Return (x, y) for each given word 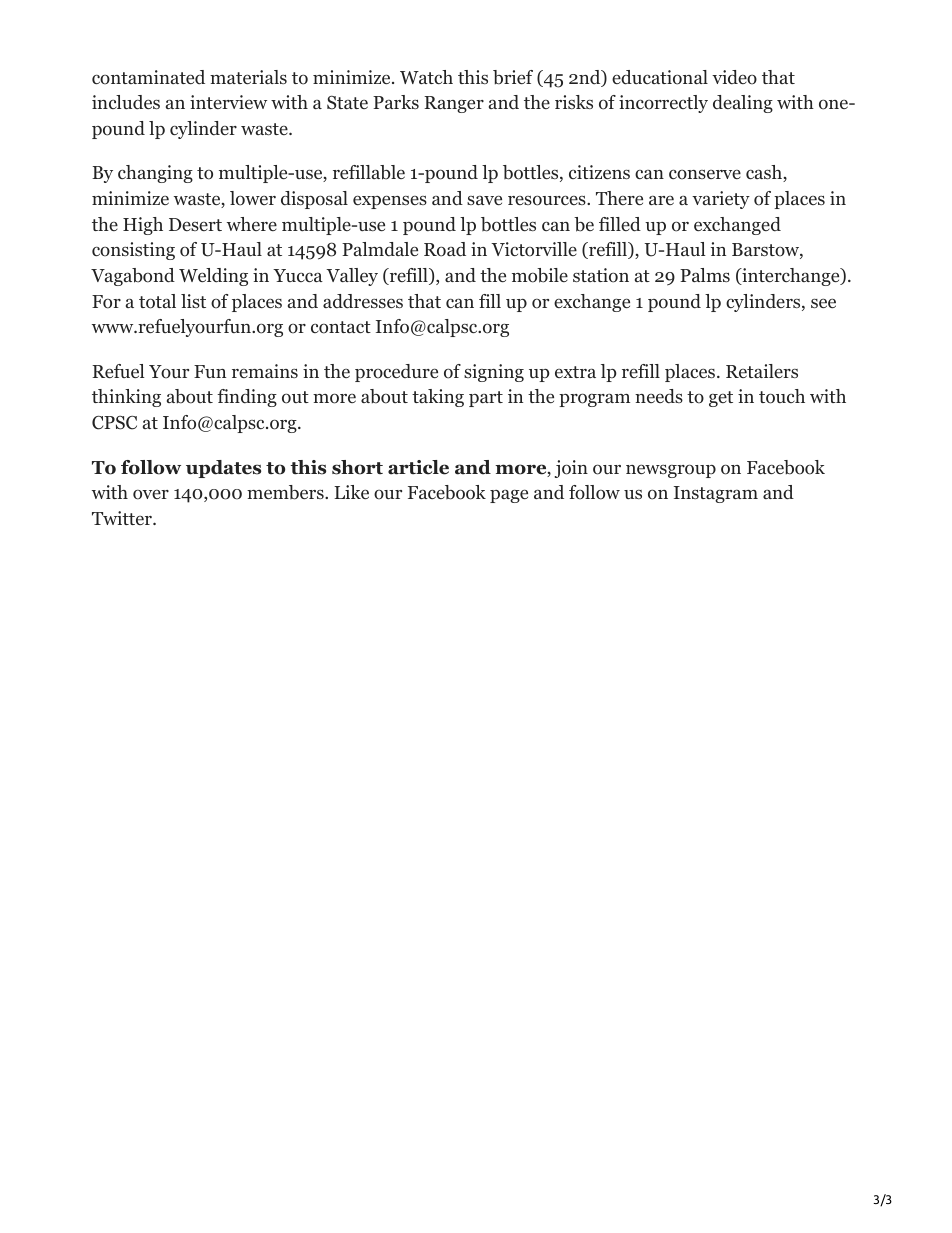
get (721, 399)
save (484, 200)
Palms (705, 275)
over (151, 495)
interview (228, 102)
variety (721, 200)
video (734, 77)
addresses (363, 301)
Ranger (454, 104)
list (193, 301)
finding (247, 398)
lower (253, 198)
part (486, 399)
